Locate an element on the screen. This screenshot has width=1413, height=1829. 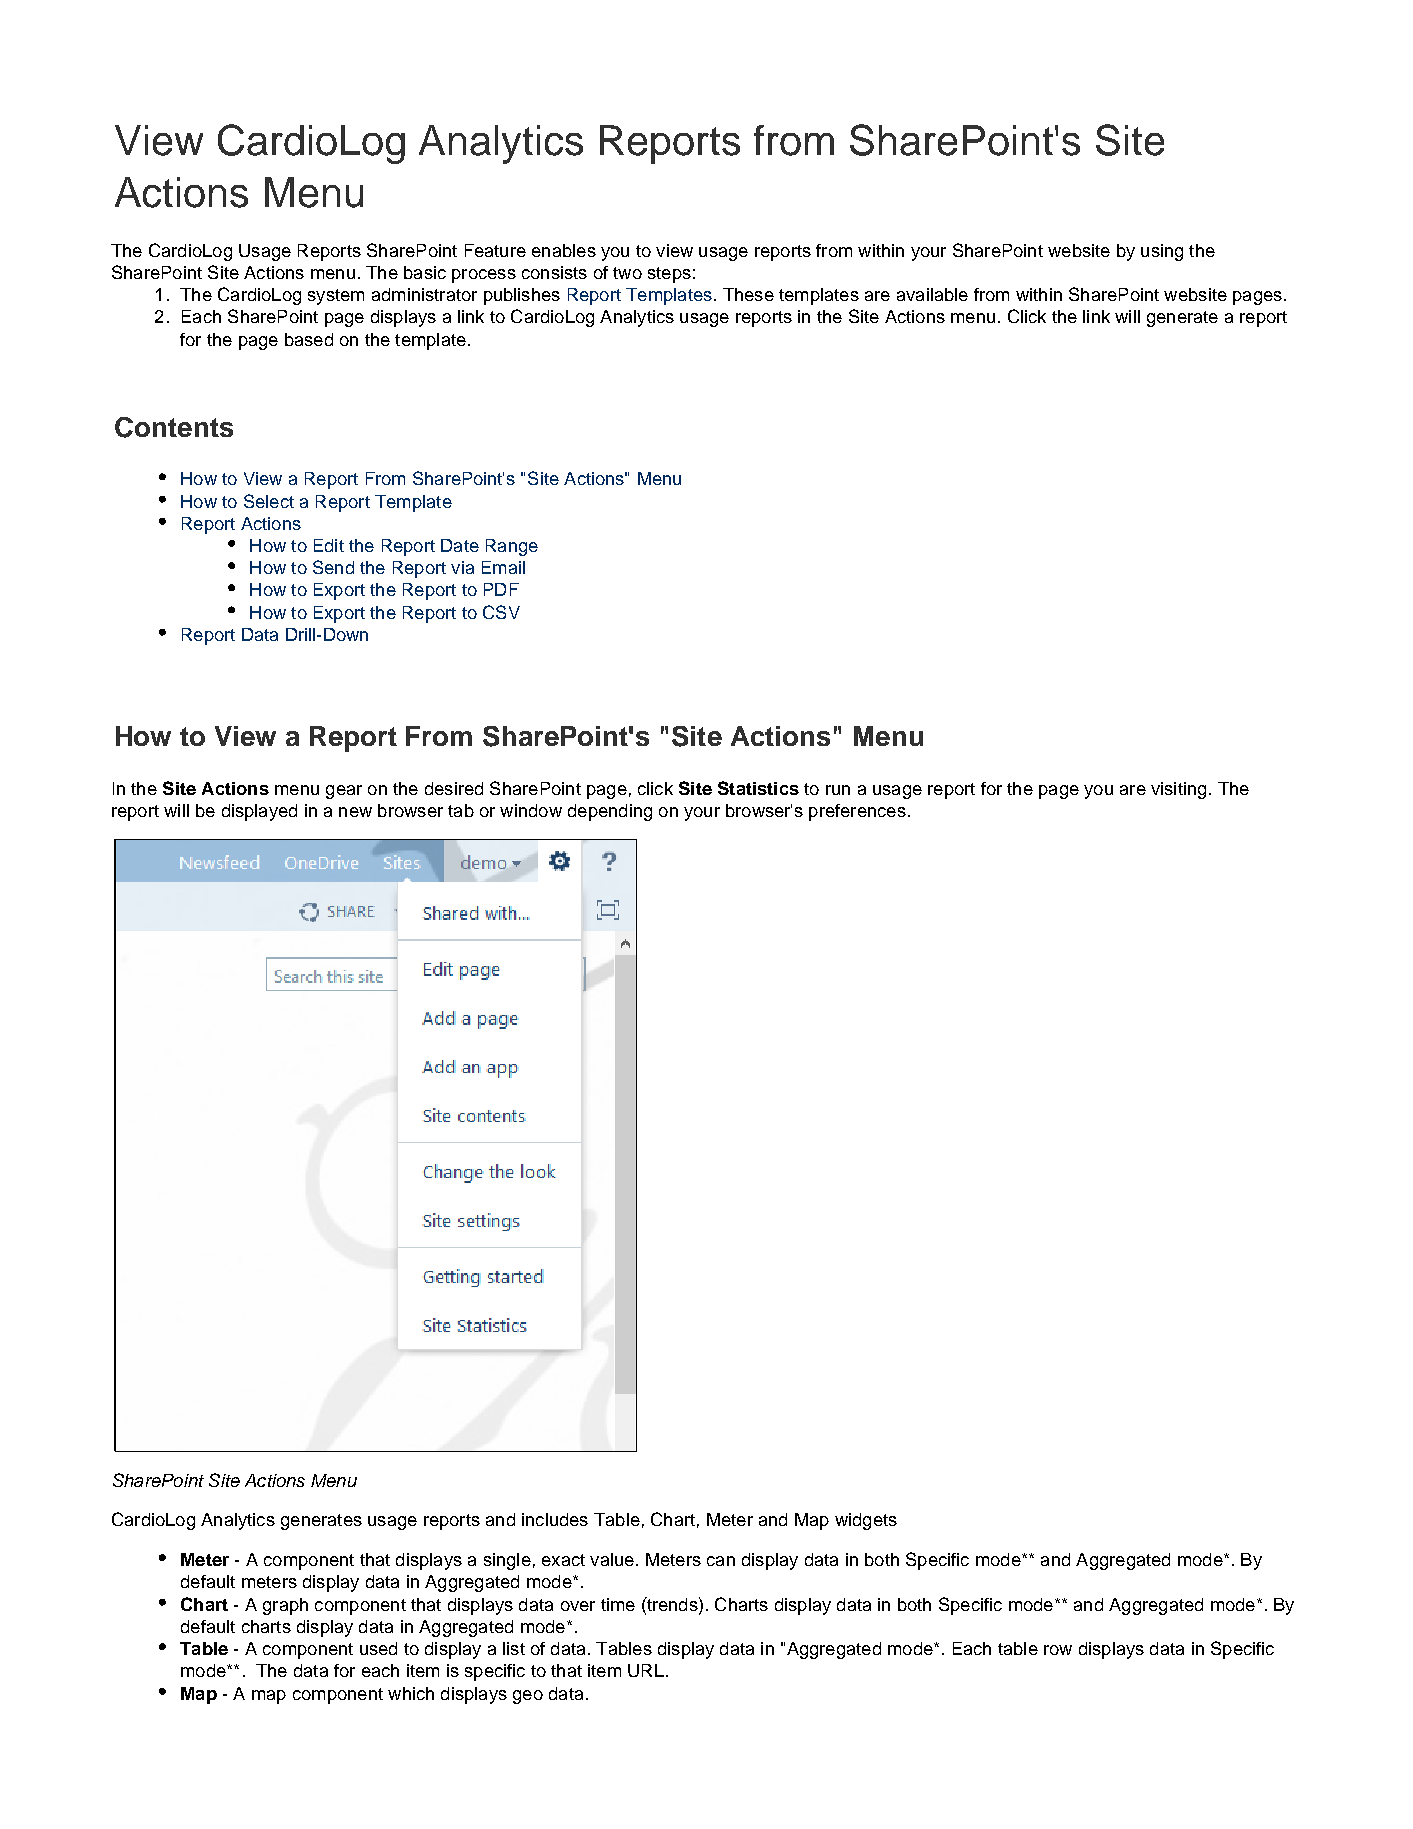
using is located at coordinates (1162, 252).
